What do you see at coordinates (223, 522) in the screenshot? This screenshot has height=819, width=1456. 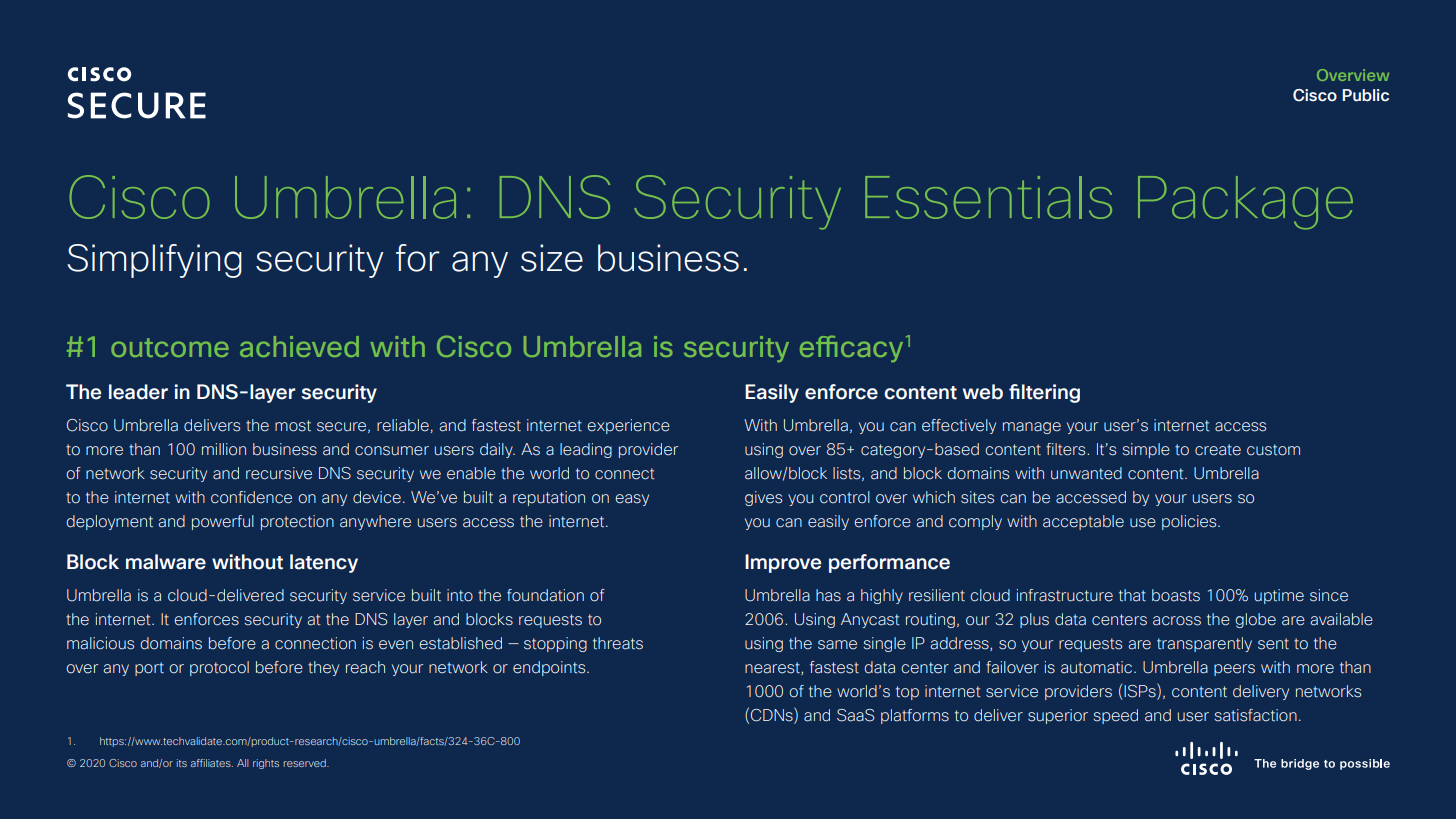 I see `powerful` at bounding box center [223, 522].
